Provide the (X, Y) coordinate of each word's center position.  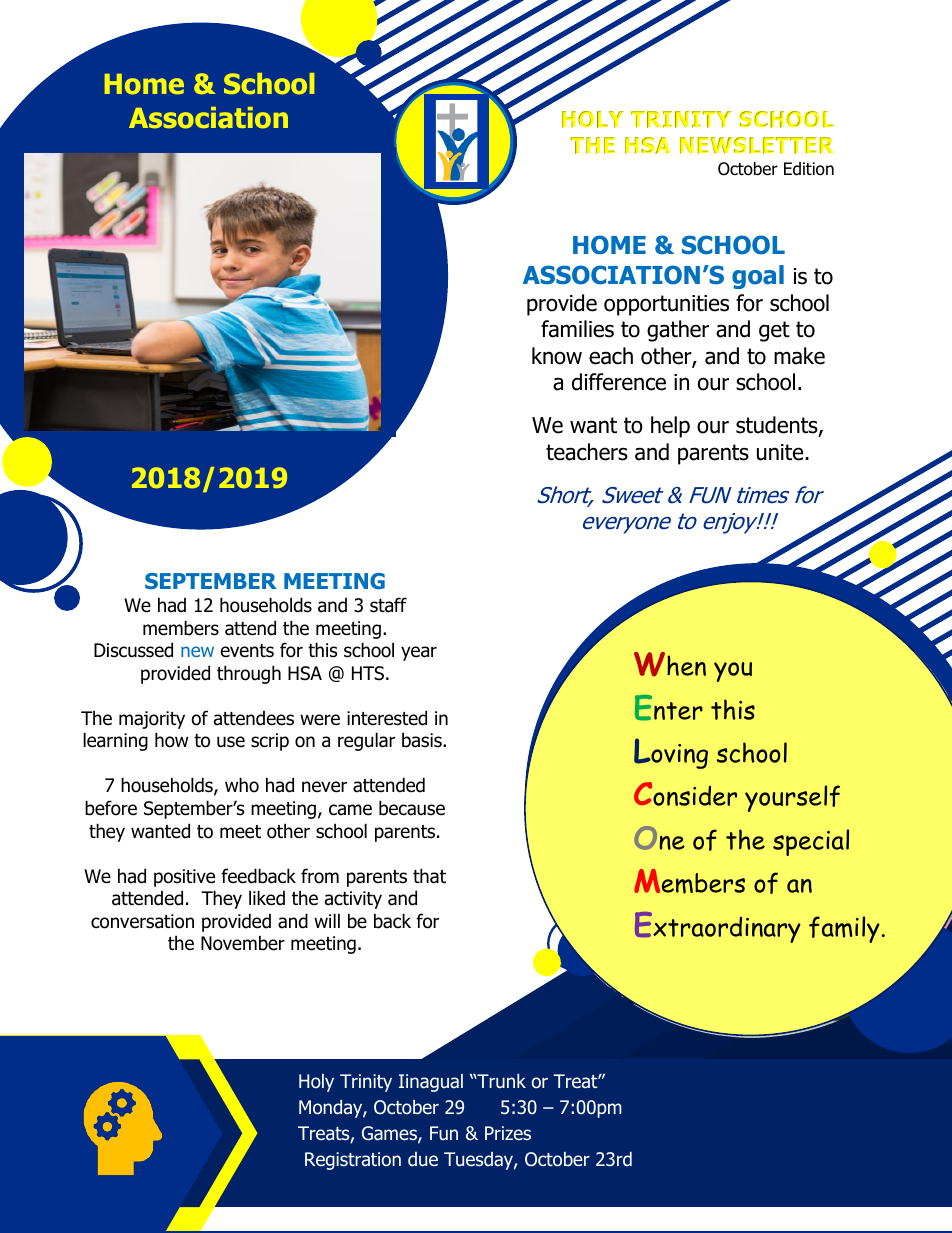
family (844, 929)
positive (184, 878)
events (247, 651)
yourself (792, 798)
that (429, 876)
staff (388, 605)
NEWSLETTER (756, 145)
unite (781, 452)
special (811, 842)
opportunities (666, 305)
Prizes (508, 1133)
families (577, 329)
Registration (353, 1161)
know (557, 356)
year (419, 653)
